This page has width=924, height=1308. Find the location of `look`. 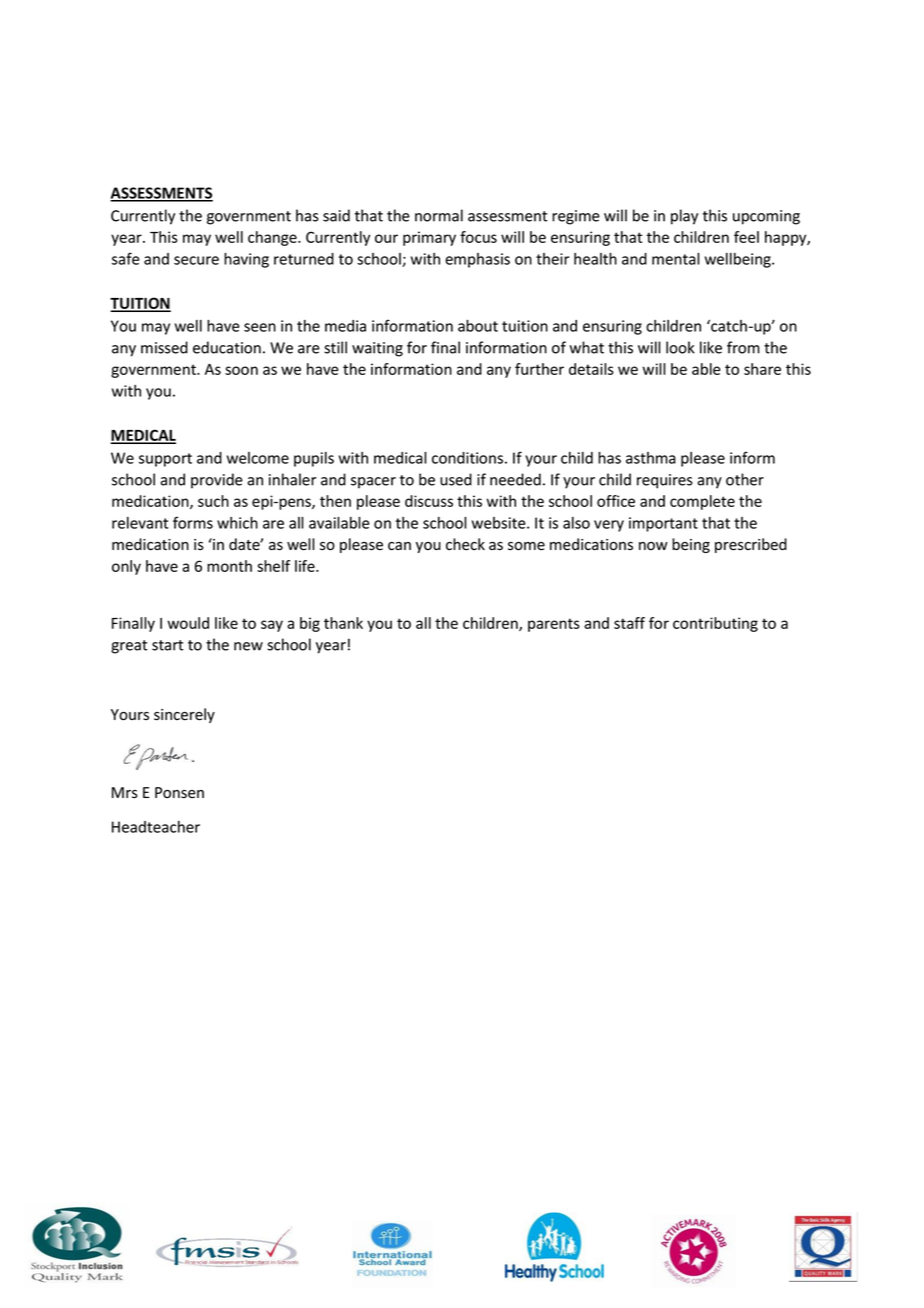

look is located at coordinates (680, 347).
